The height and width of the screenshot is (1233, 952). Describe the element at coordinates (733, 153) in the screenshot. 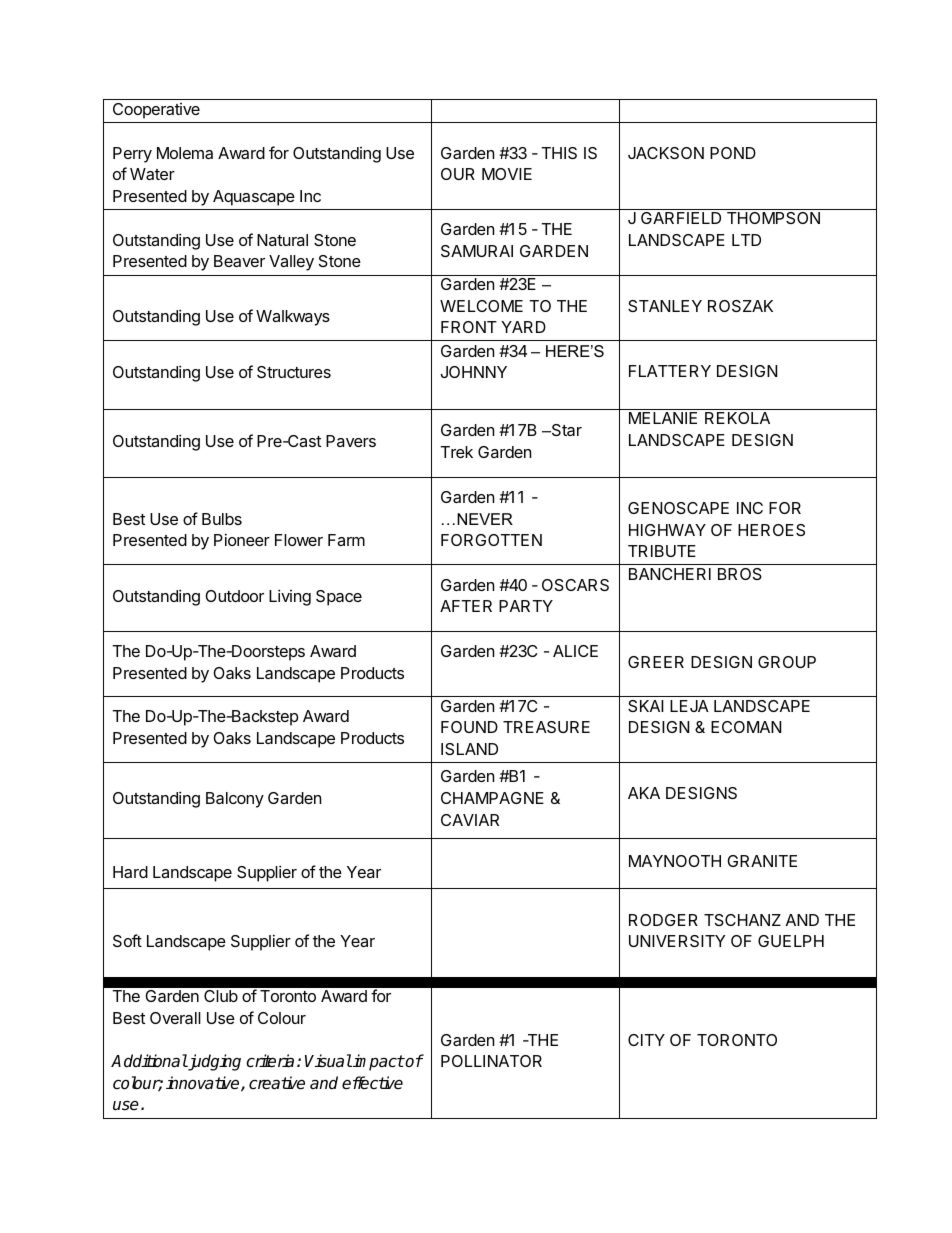

I see `POND` at that location.
